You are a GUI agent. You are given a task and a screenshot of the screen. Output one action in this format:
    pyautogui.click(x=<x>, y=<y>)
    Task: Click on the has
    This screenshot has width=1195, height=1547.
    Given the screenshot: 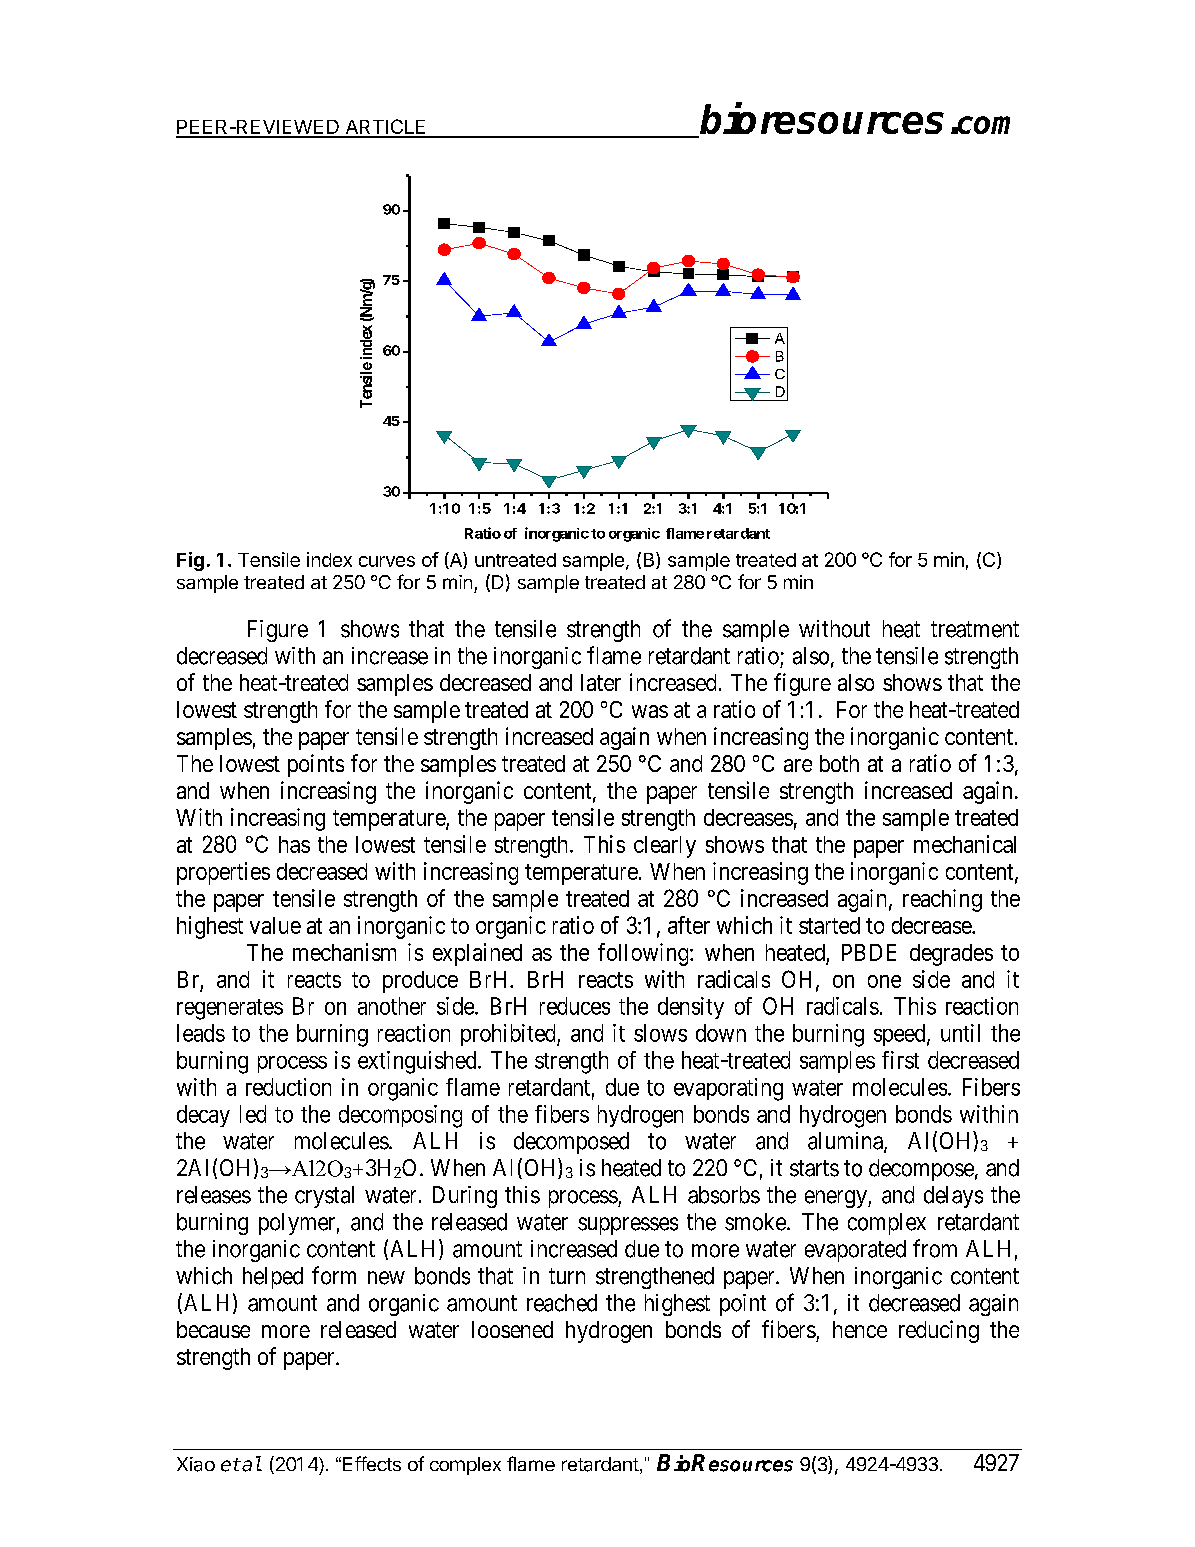 What is the action you would take?
    pyautogui.click(x=294, y=844)
